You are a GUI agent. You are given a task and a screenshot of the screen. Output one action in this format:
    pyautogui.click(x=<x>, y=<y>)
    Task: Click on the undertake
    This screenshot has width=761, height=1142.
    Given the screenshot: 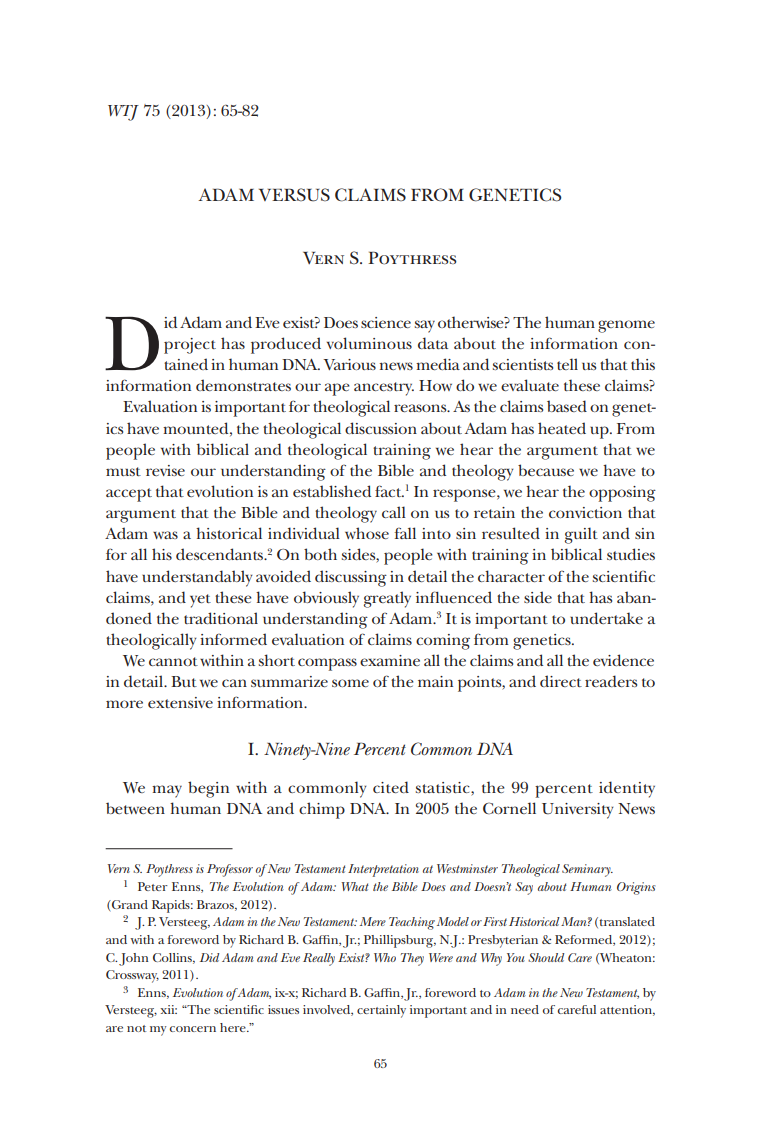 What is the action you would take?
    pyautogui.click(x=606, y=618)
